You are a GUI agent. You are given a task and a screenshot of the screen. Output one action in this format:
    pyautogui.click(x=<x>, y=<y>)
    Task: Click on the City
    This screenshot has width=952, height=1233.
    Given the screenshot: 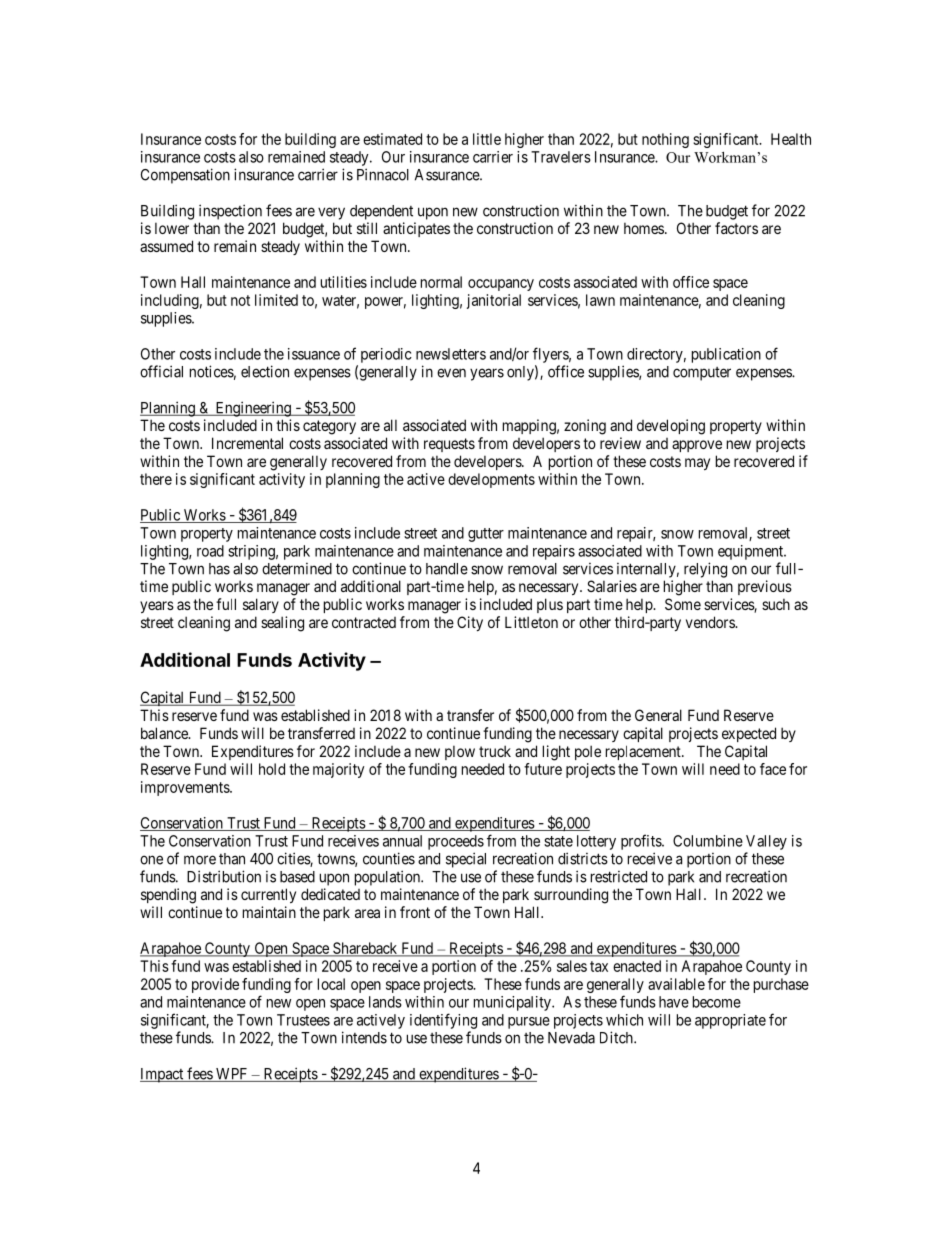 What is the action you would take?
    pyautogui.click(x=470, y=623)
